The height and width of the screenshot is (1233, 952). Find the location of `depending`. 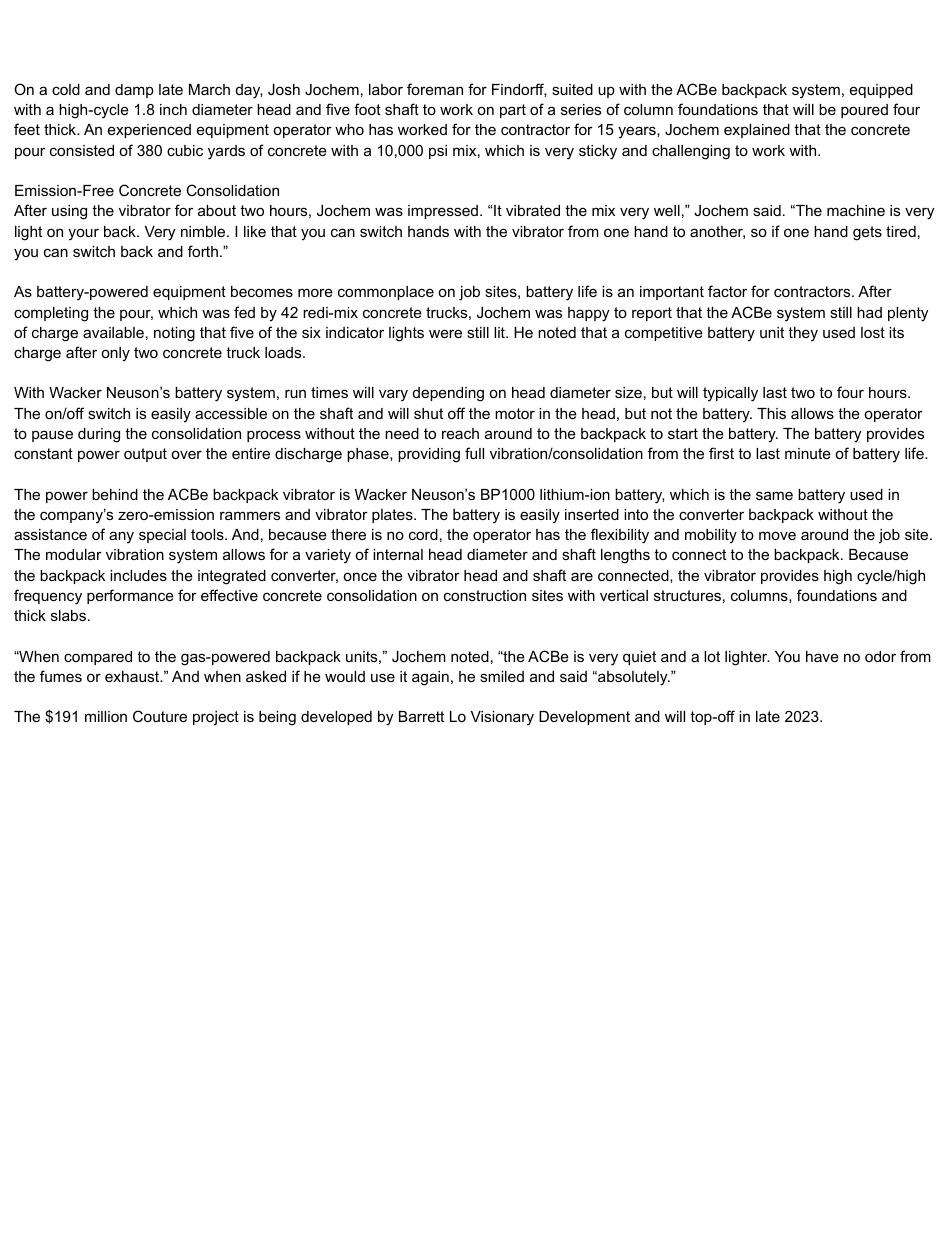

depending is located at coordinates (448, 394).
